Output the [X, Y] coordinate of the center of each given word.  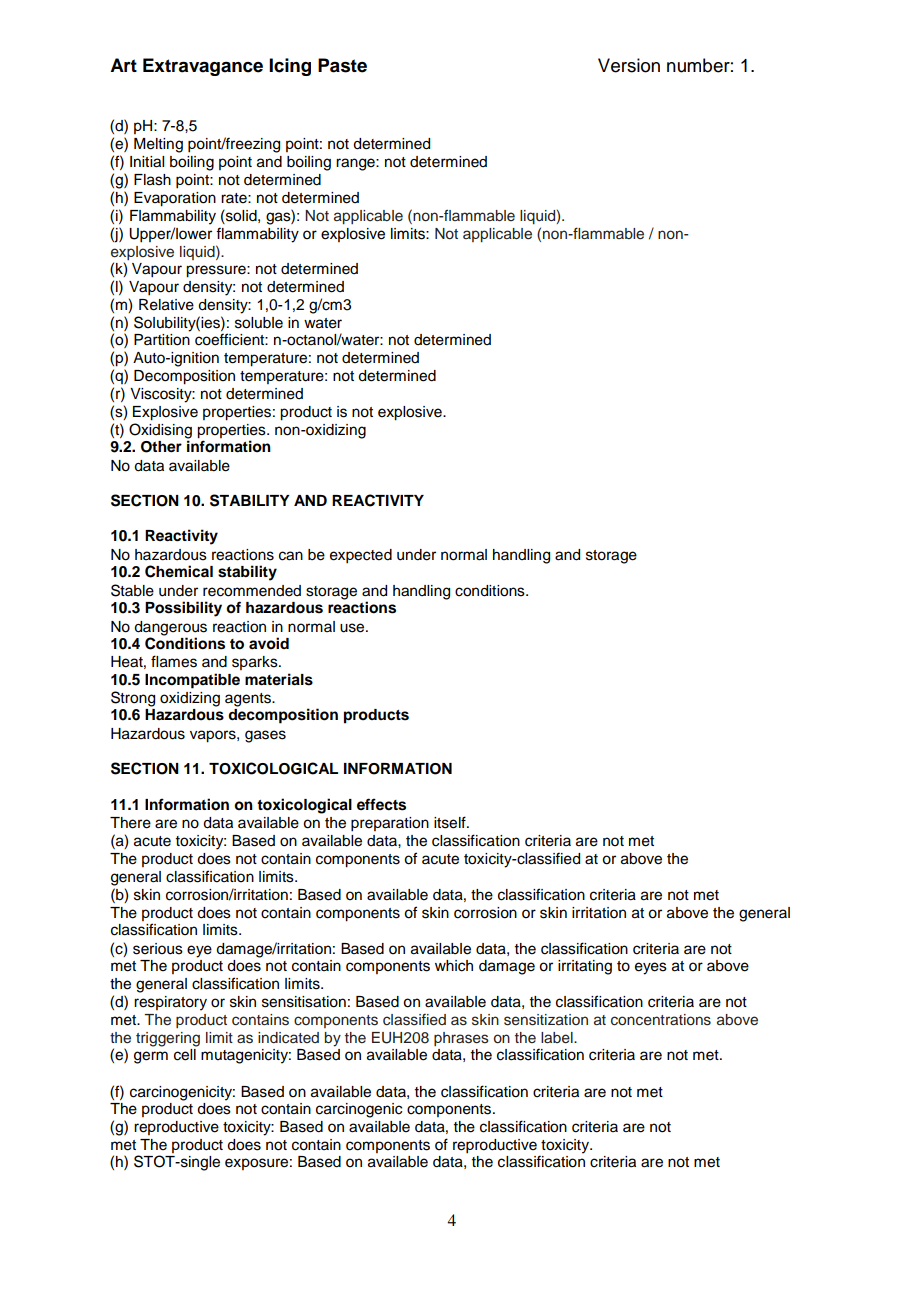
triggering [168, 1039]
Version [629, 65]
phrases [461, 1039]
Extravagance [203, 67]
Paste [342, 65]
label [558, 1038]
